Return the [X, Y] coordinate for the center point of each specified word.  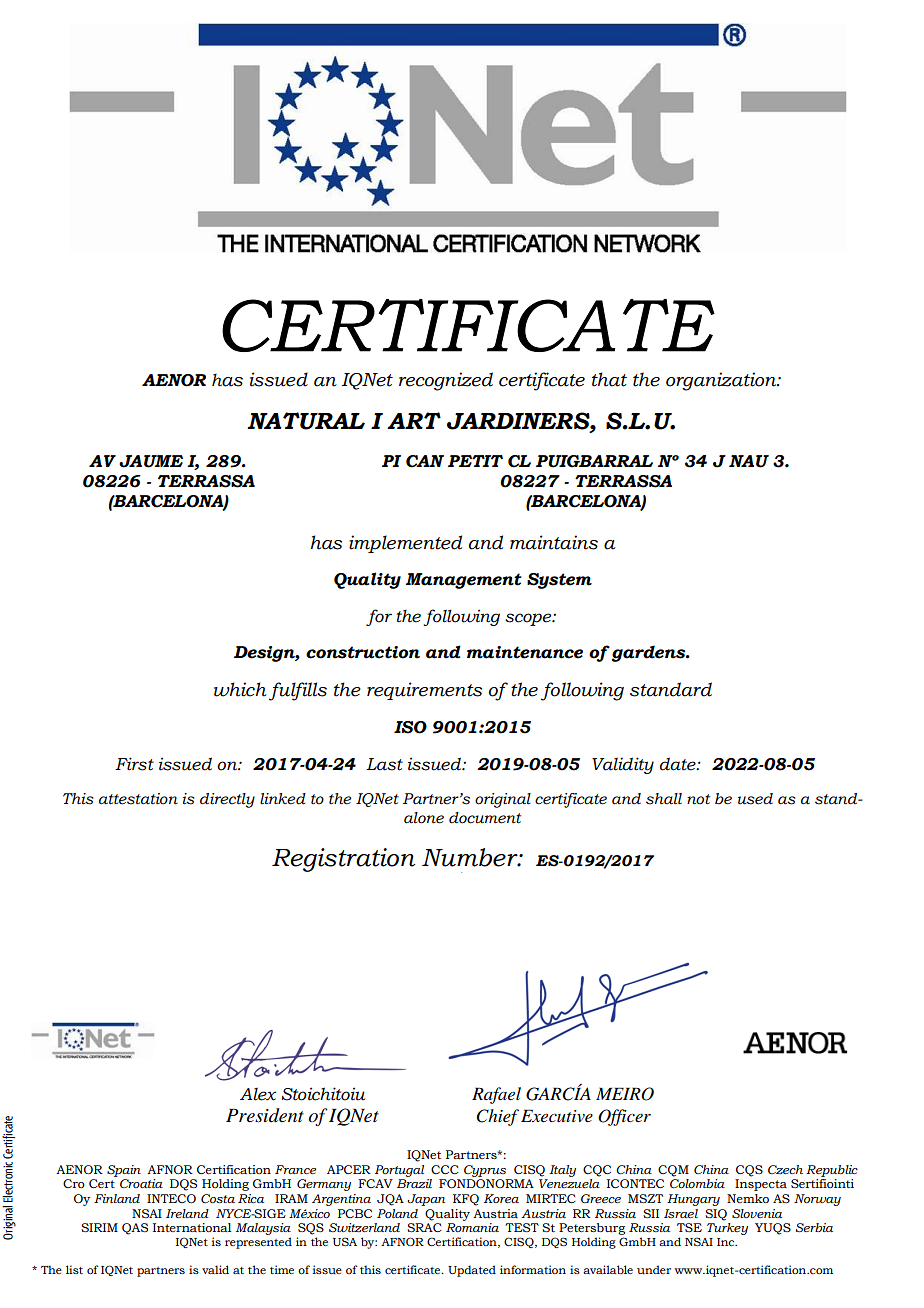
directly [227, 800]
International [192, 1227]
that [609, 379]
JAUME [151, 461]
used [755, 799]
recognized [446, 381]
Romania [472, 1227]
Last [384, 764]
